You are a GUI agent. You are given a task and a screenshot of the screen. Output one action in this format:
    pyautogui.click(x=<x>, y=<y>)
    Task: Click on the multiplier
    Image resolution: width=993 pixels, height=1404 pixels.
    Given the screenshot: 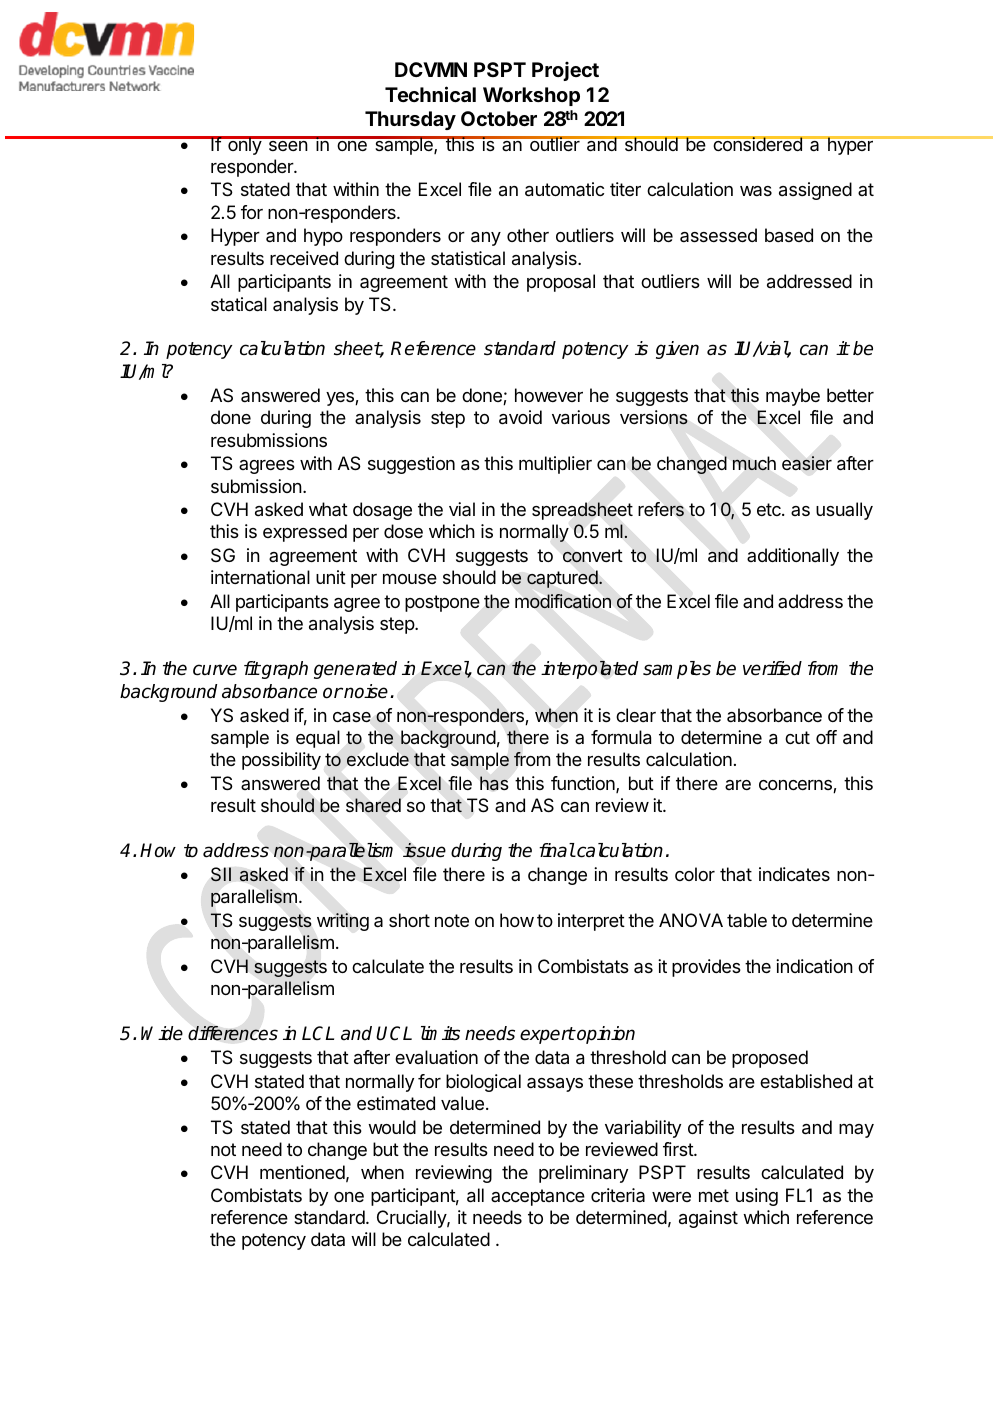 What is the action you would take?
    pyautogui.click(x=555, y=465)
